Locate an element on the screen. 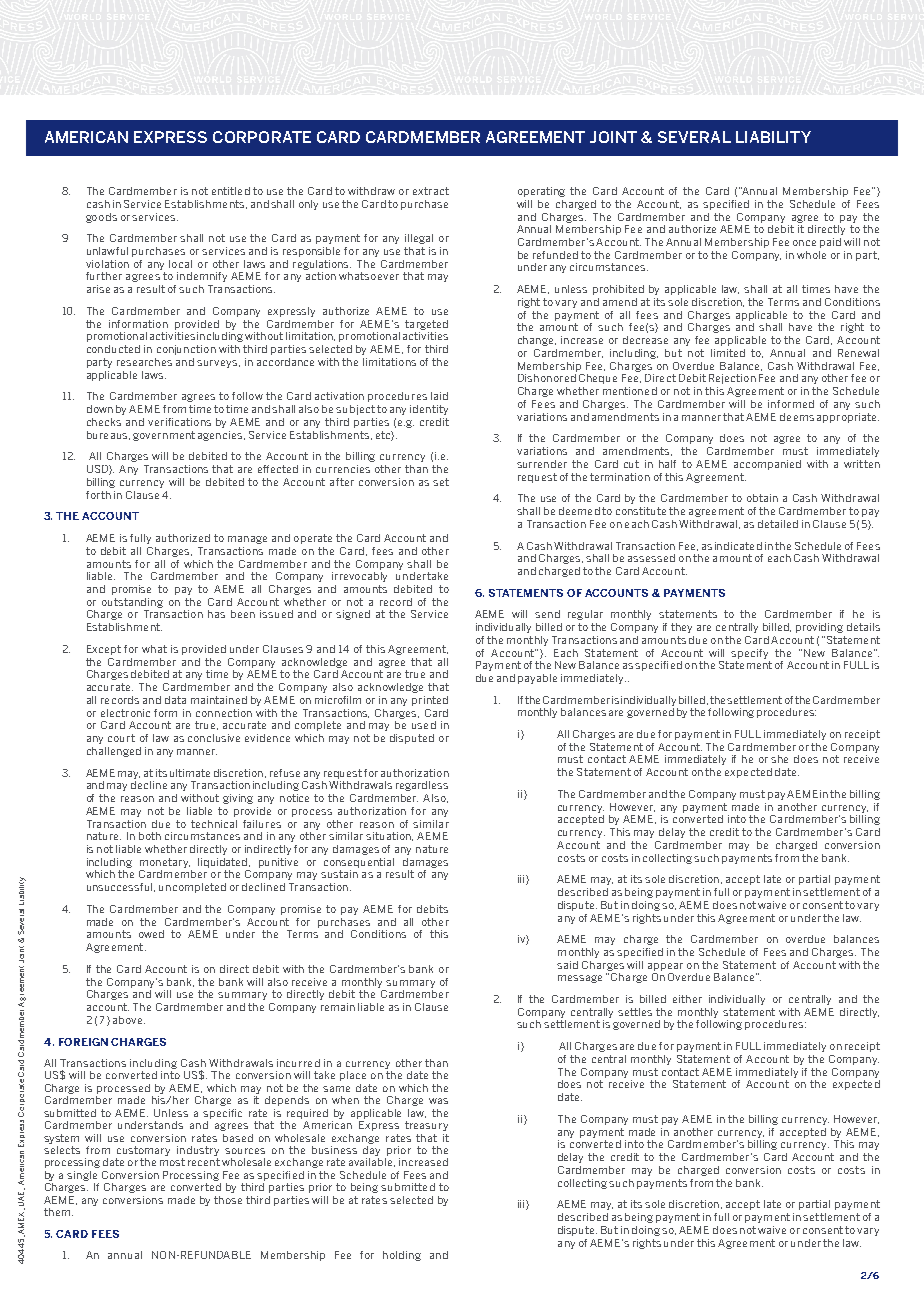  used is located at coordinates (424, 725).
